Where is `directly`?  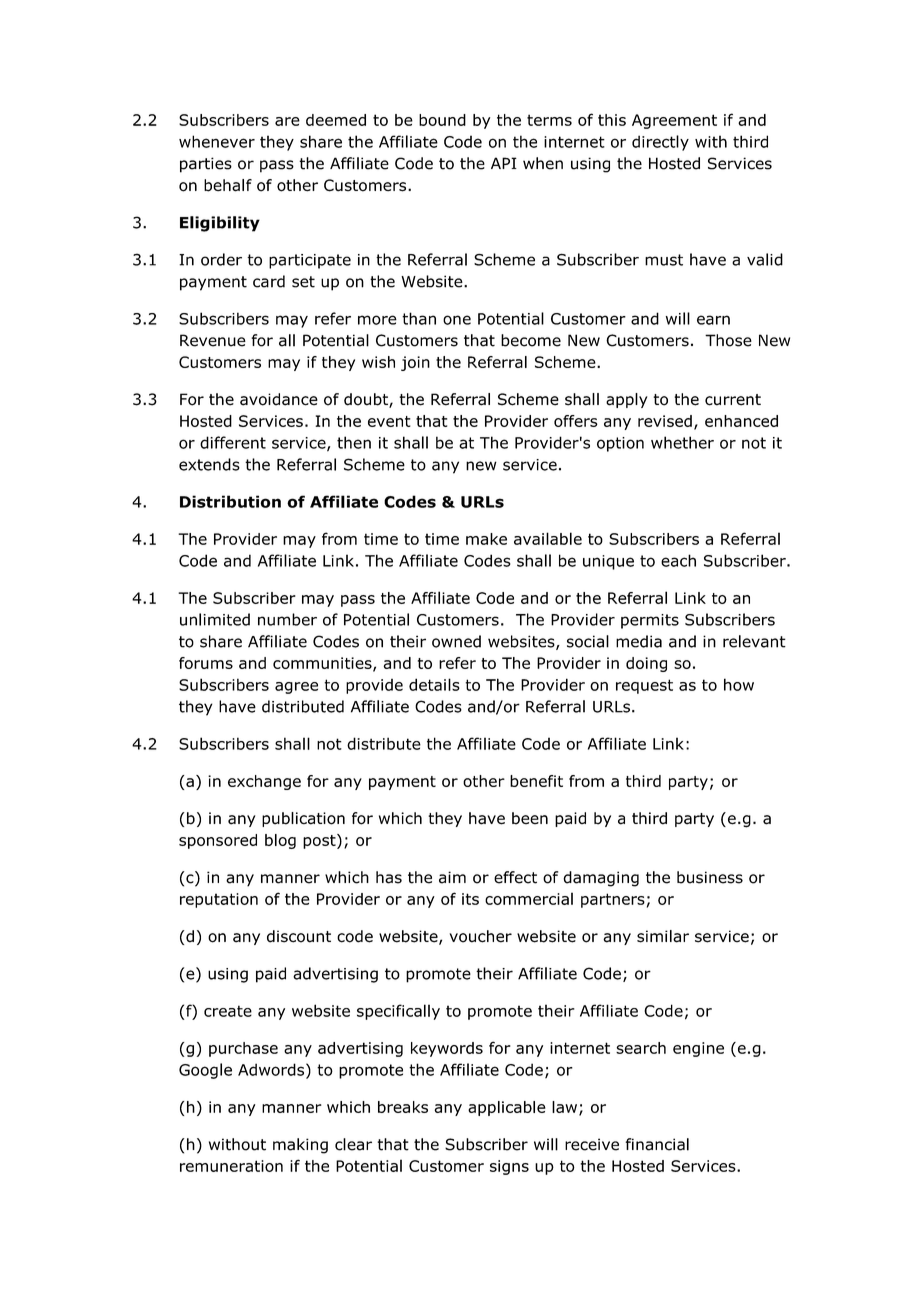
directly is located at coordinates (660, 143).
